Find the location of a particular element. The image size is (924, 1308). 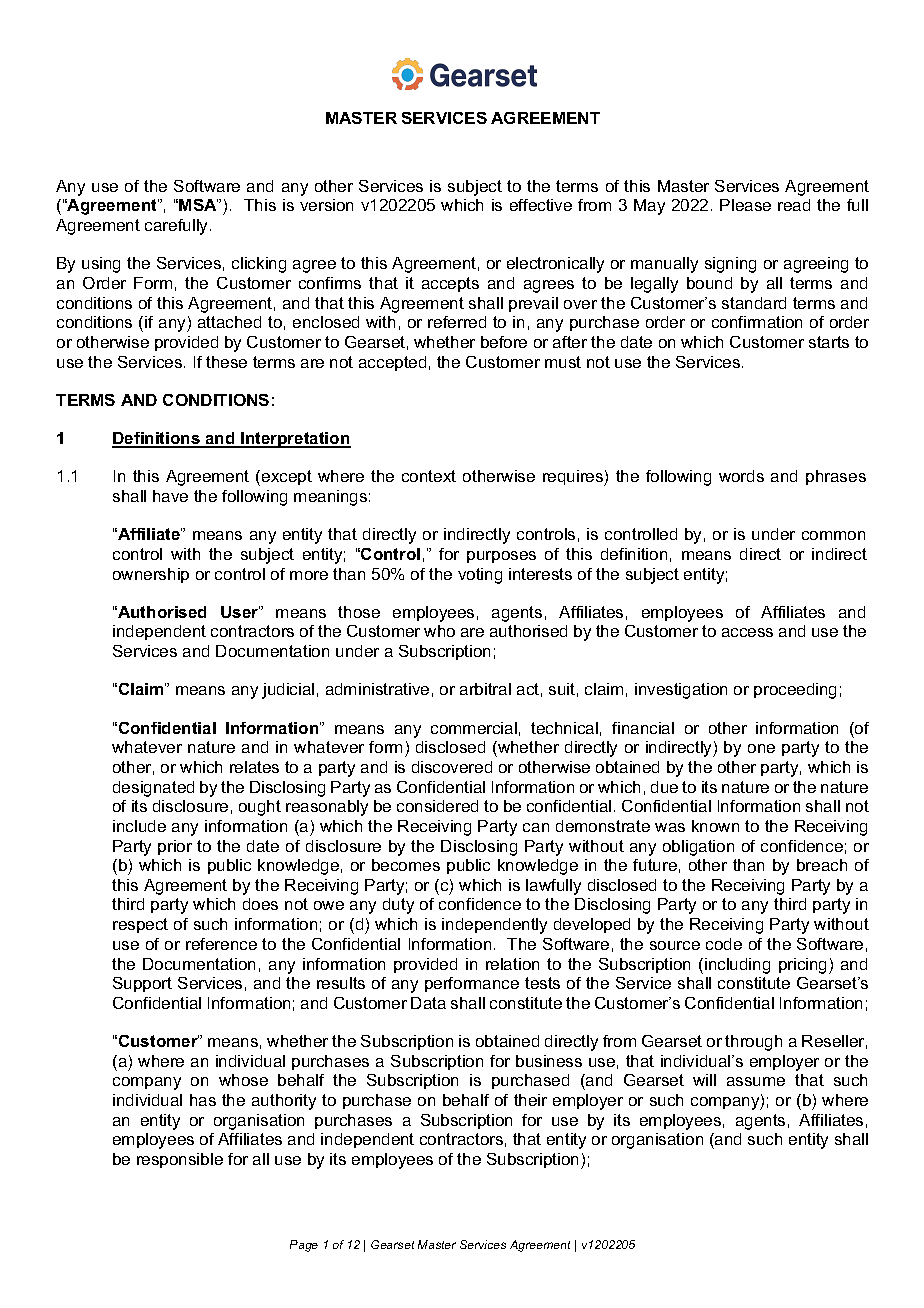

accepts is located at coordinates (450, 284).
